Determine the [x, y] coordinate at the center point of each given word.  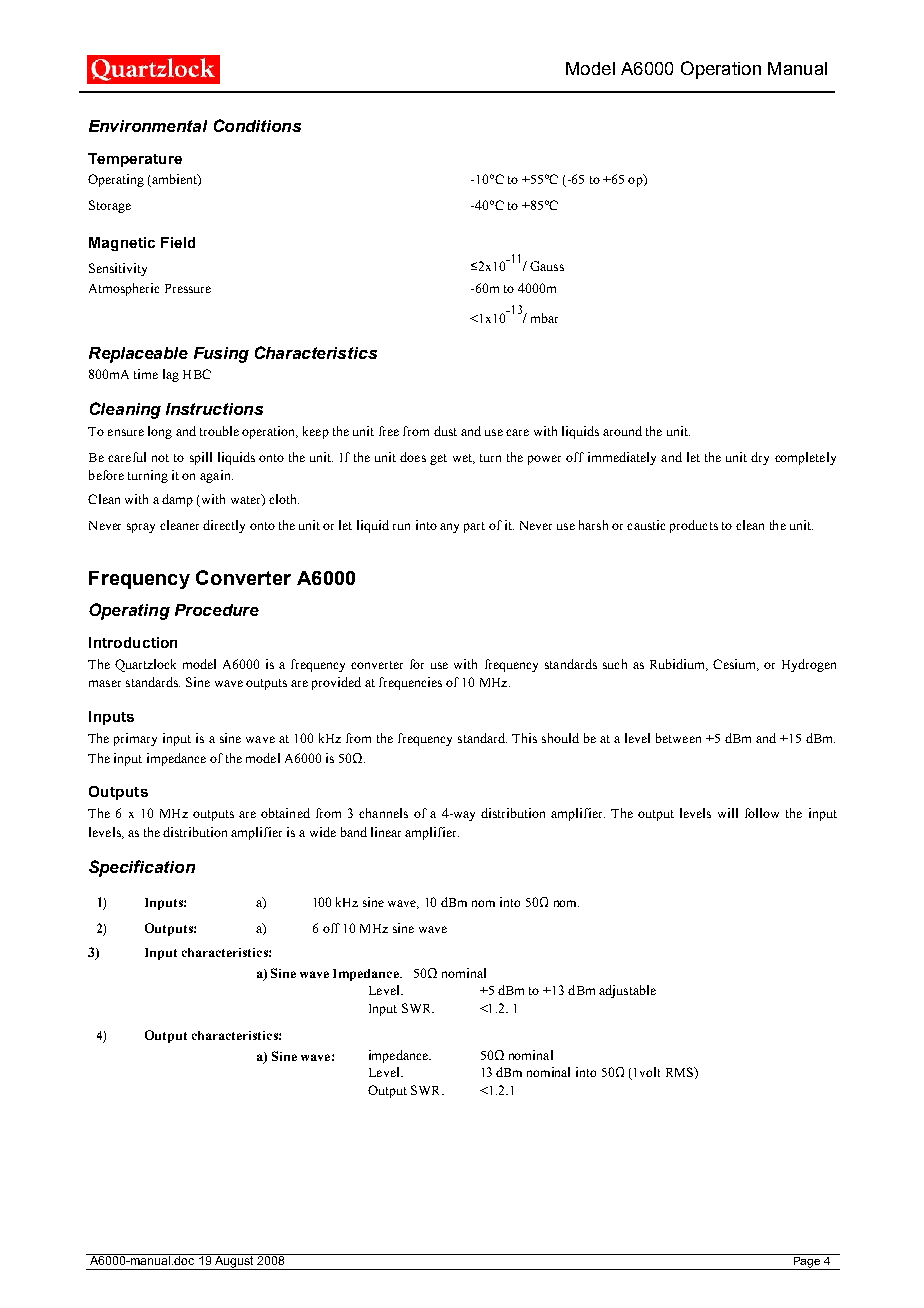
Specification [142, 868]
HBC [197, 374]
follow [762, 813]
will [728, 813]
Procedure [217, 610]
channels [383, 813]
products [694, 526]
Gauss [547, 266]
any [449, 528]
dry [760, 458]
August [234, 1262]
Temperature [135, 160]
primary [135, 739]
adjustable [627, 991]
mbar [544, 318]
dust [445, 431]
